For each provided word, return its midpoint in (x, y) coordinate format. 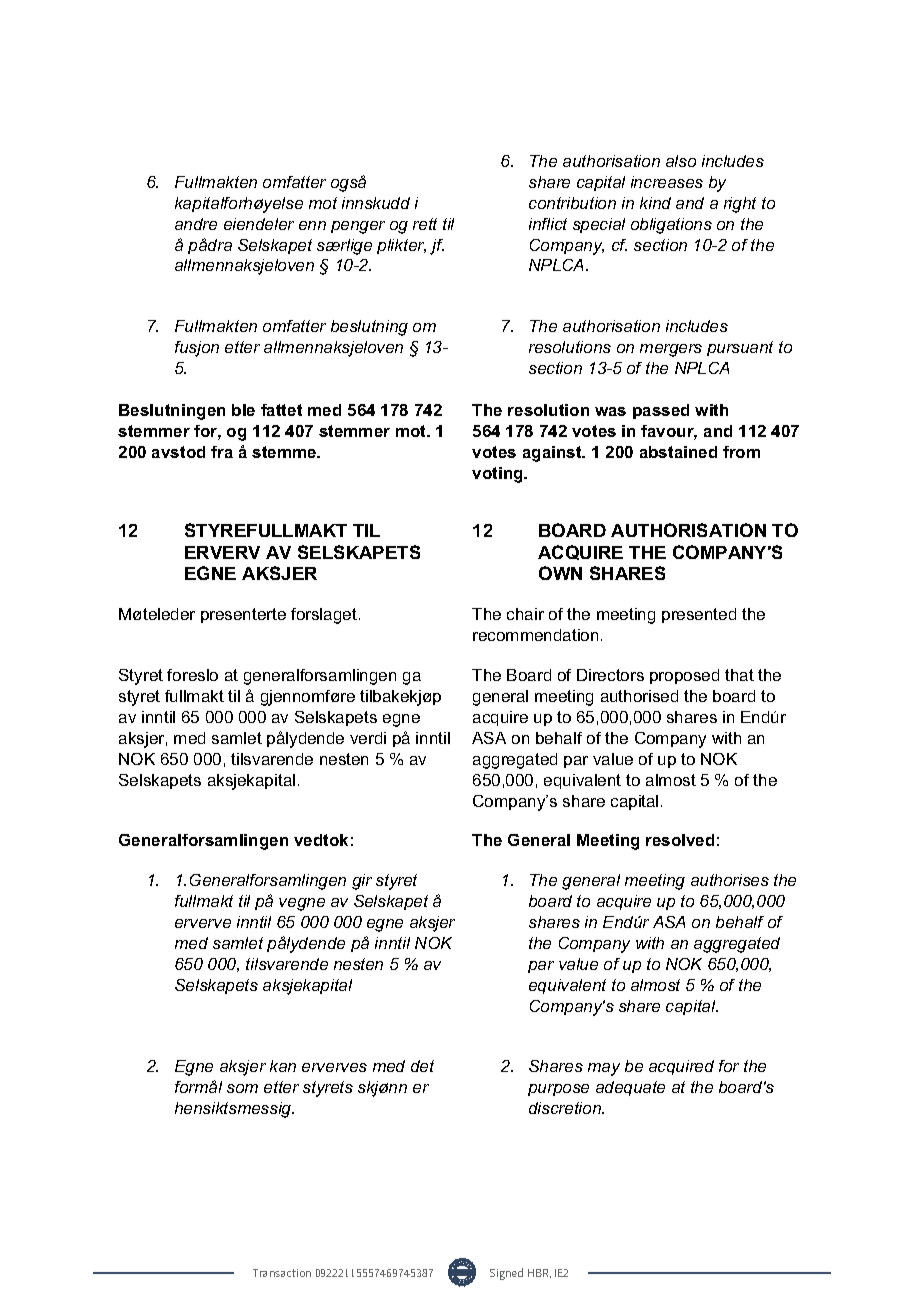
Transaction (282, 1273)
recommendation (535, 635)
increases (667, 182)
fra (222, 452)
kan (283, 1066)
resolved (680, 840)
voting (498, 475)
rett (425, 224)
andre (196, 224)
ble (243, 410)
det (422, 1066)
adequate (630, 1088)
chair (525, 614)
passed (661, 411)
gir (362, 882)
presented (699, 615)
